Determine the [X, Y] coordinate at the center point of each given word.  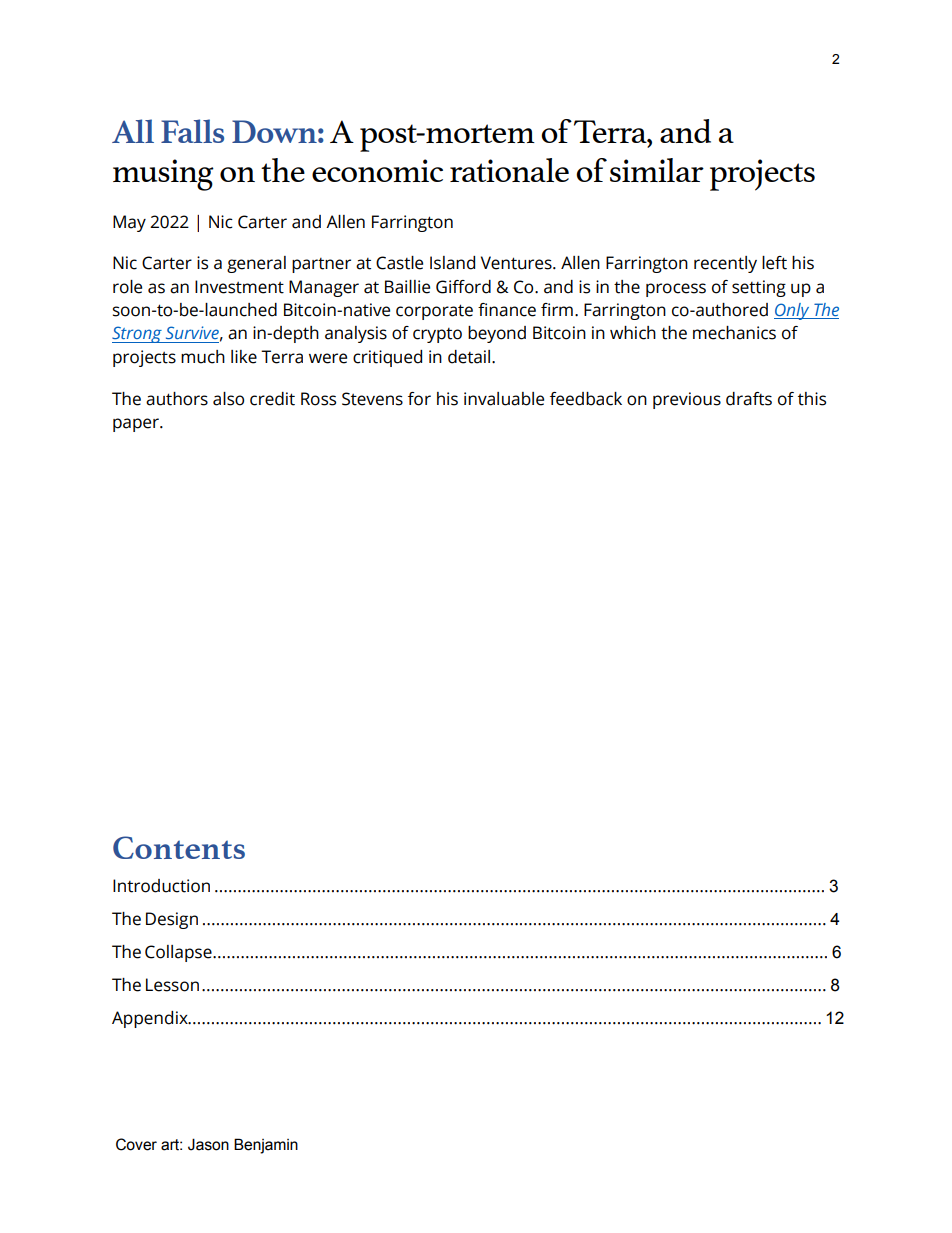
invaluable [504, 399]
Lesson [172, 985]
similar [657, 170]
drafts [749, 399]
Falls [192, 131]
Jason [208, 1144]
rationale [509, 170]
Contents [179, 847]
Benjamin [266, 1146]
